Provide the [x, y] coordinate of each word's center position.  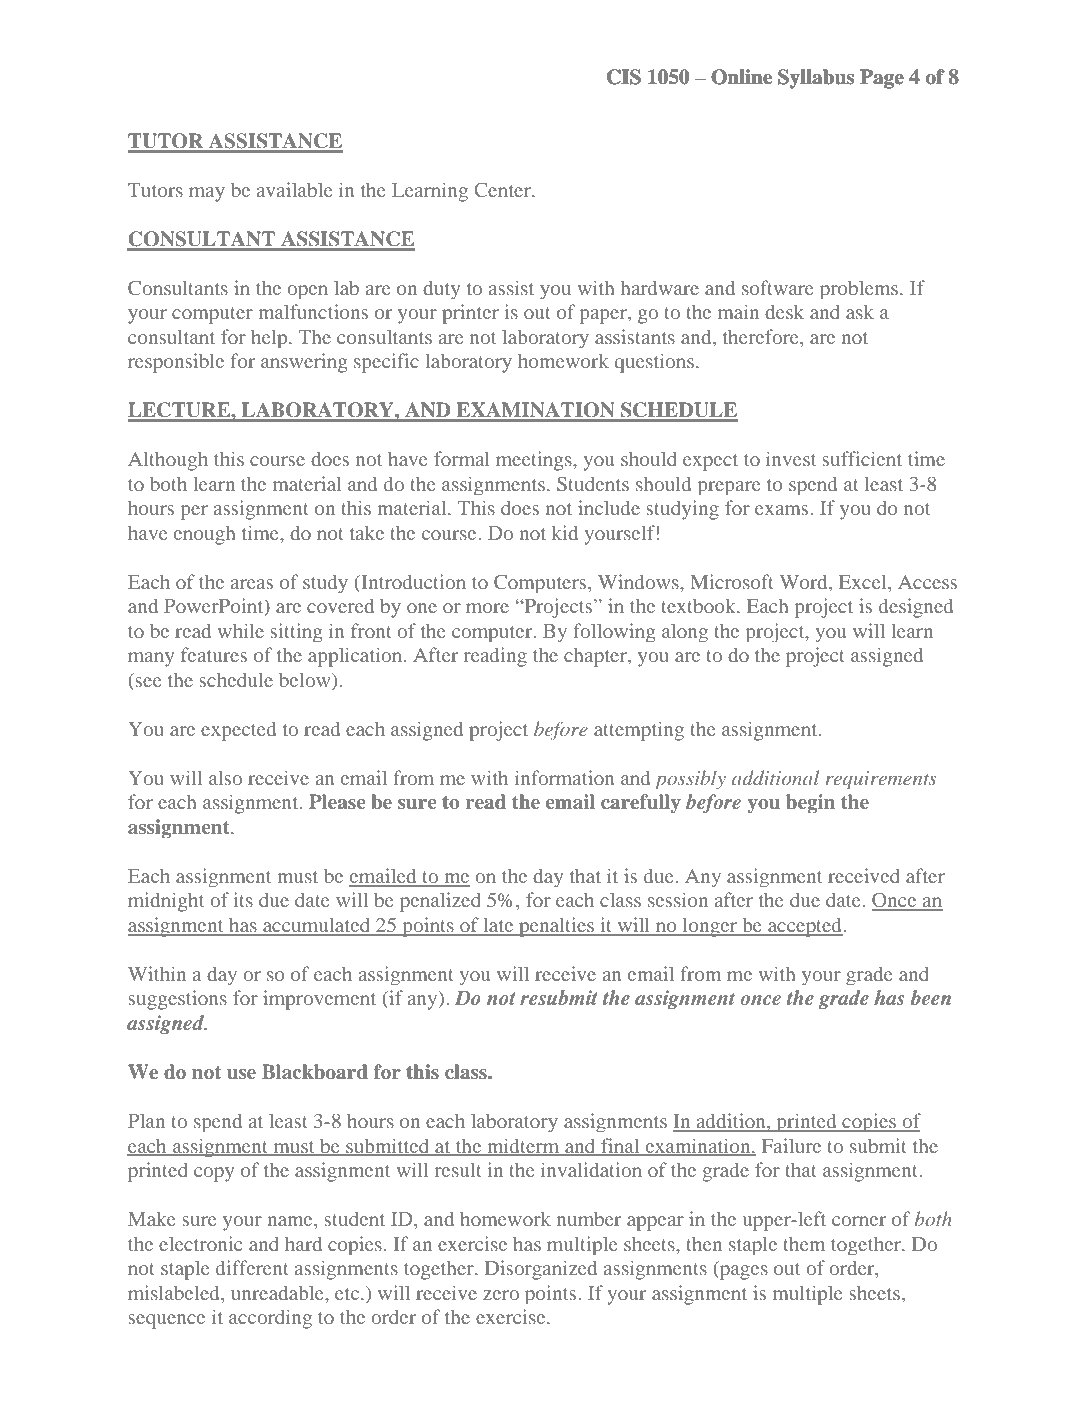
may [207, 194]
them [804, 1243]
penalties [556, 927]
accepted [805, 927]
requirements [881, 780]
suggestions [177, 1000]
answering [304, 363]
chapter [596, 657]
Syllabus [816, 79]
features [214, 654]
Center [503, 189]
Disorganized [541, 1270]
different [252, 1267]
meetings [535, 461]
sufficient [862, 458]
